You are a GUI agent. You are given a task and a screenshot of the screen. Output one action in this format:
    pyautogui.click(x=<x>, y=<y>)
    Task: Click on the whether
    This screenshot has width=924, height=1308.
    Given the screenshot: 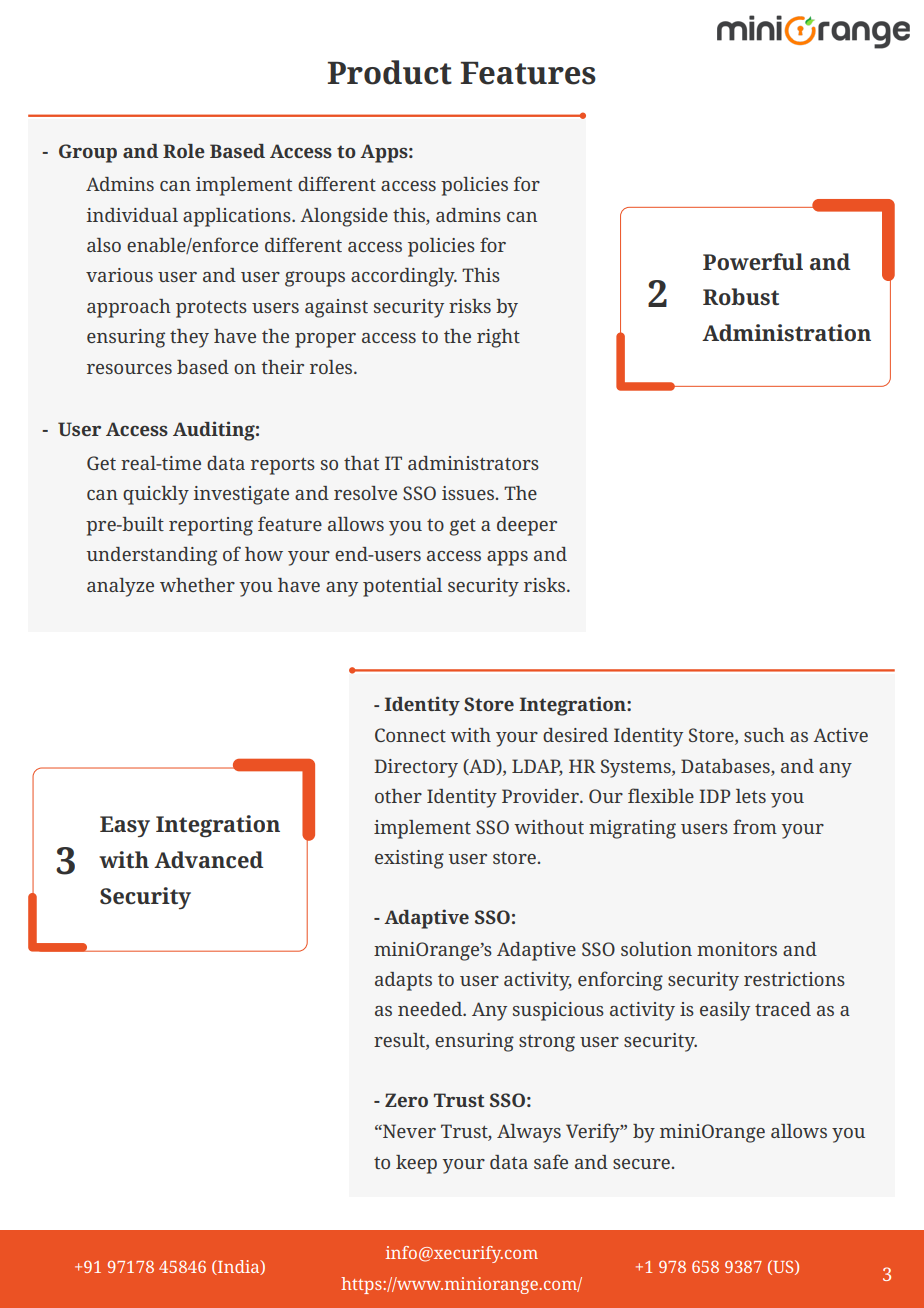 What is the action you would take?
    pyautogui.click(x=197, y=585)
